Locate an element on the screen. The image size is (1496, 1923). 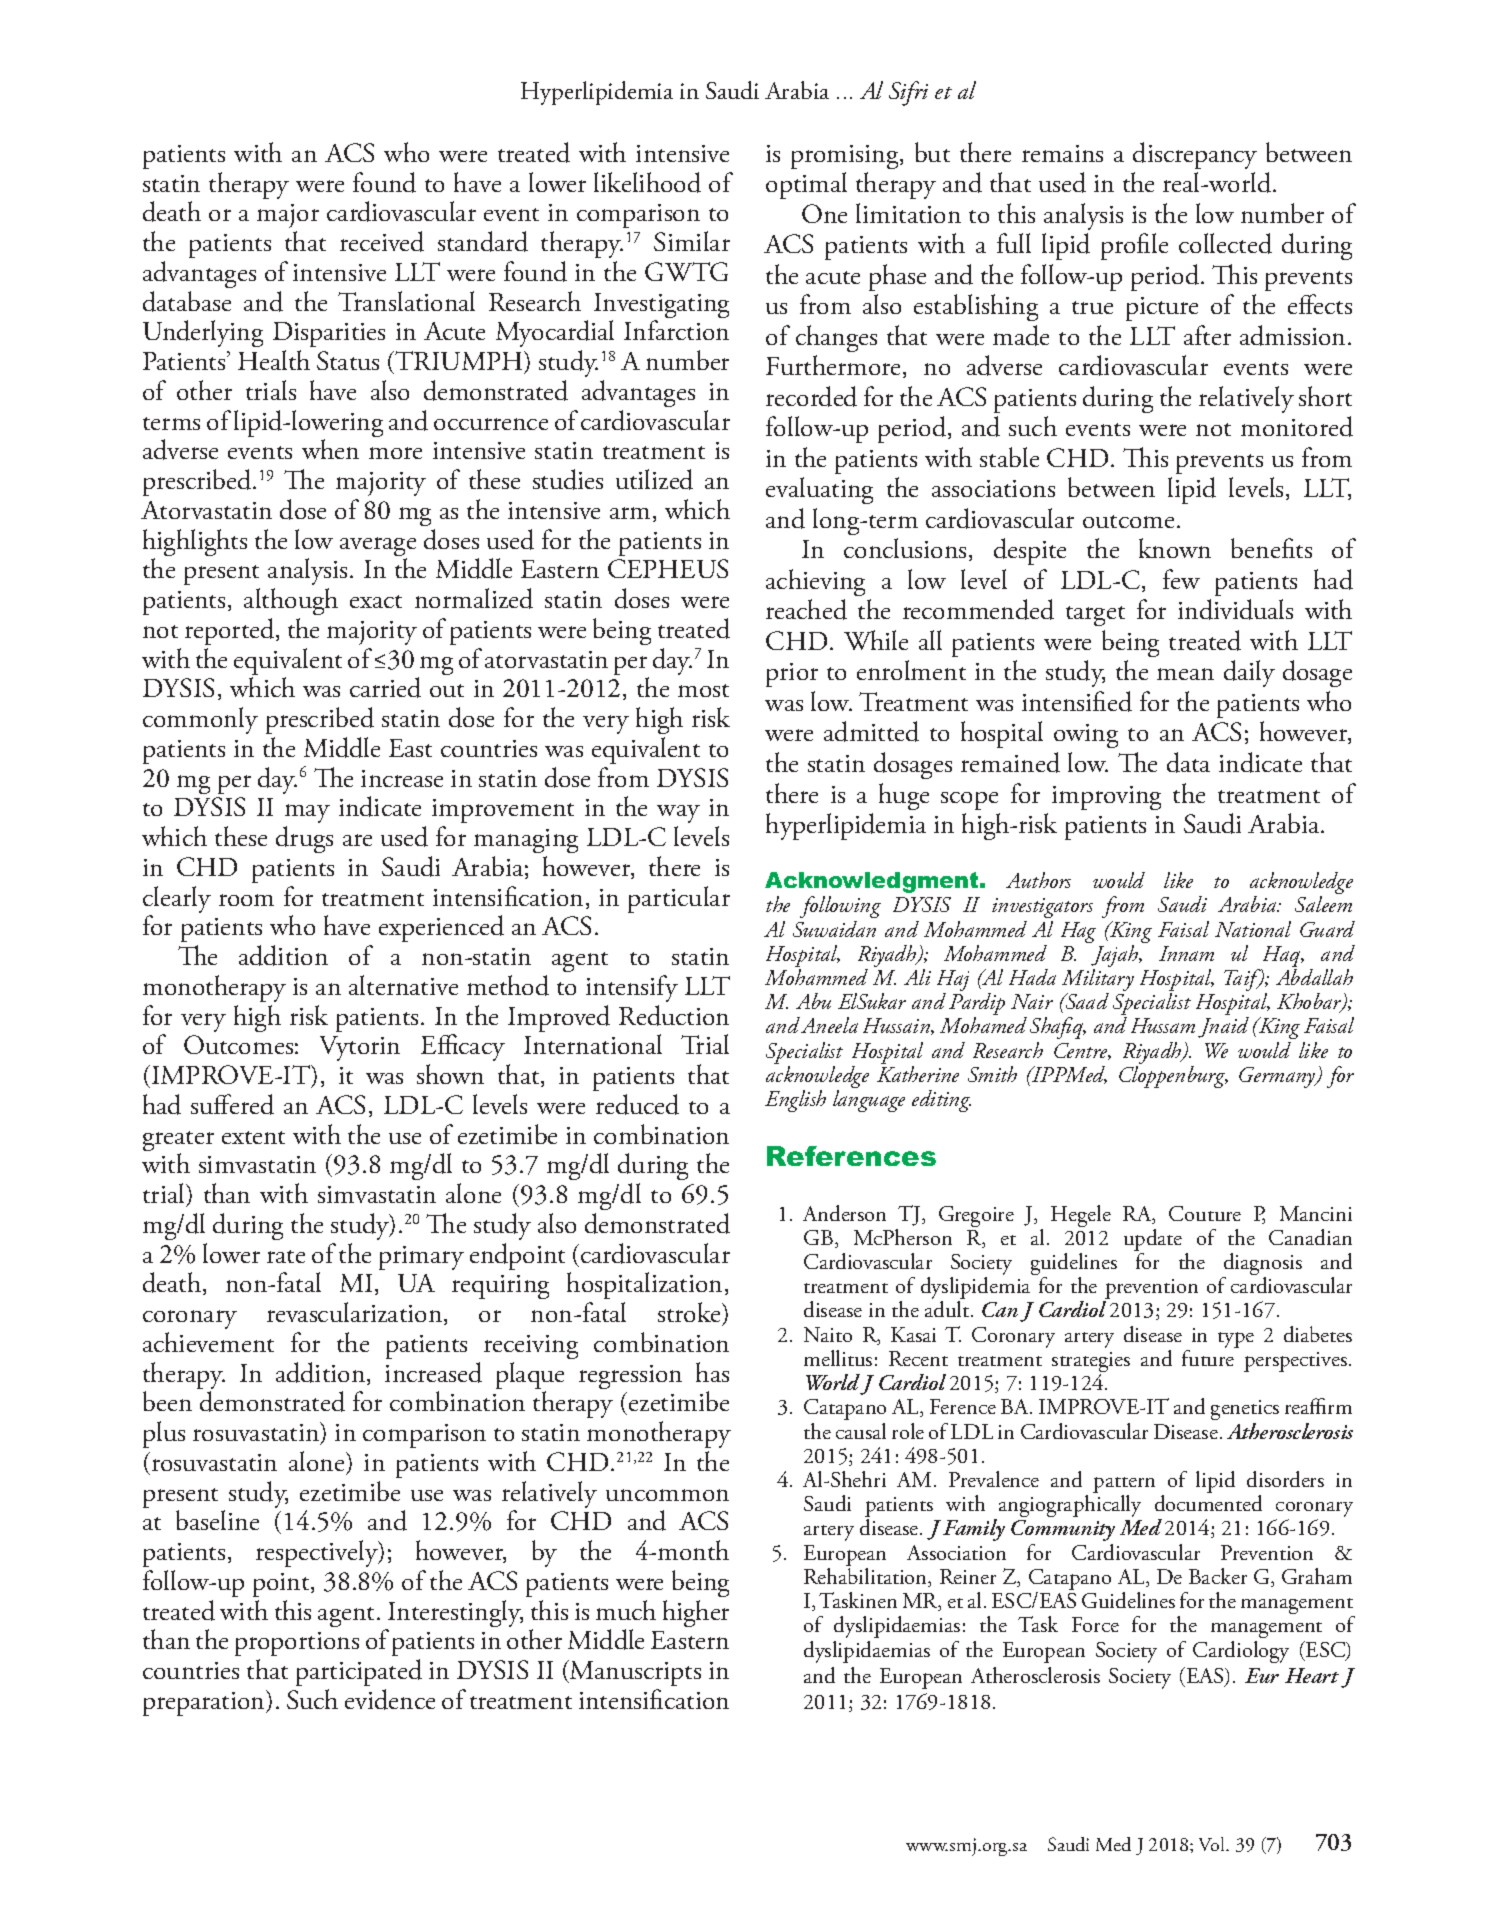
primary is located at coordinates (421, 1258).
